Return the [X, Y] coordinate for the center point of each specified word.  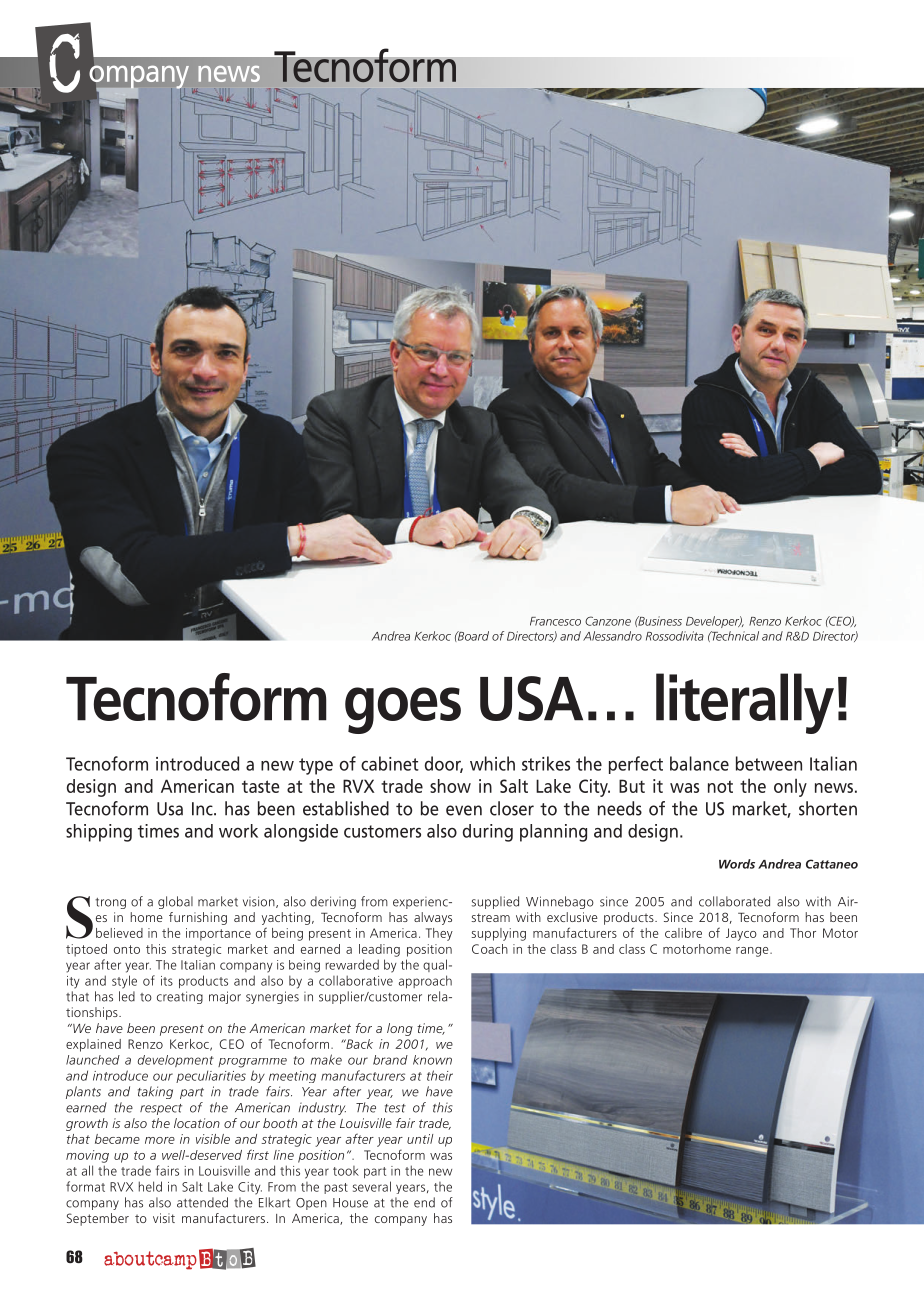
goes [403, 710]
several [372, 1186]
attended [202, 1202]
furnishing [198, 918]
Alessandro [612, 636]
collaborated [734, 901]
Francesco [555, 621]
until [420, 1139]
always [433, 918]
